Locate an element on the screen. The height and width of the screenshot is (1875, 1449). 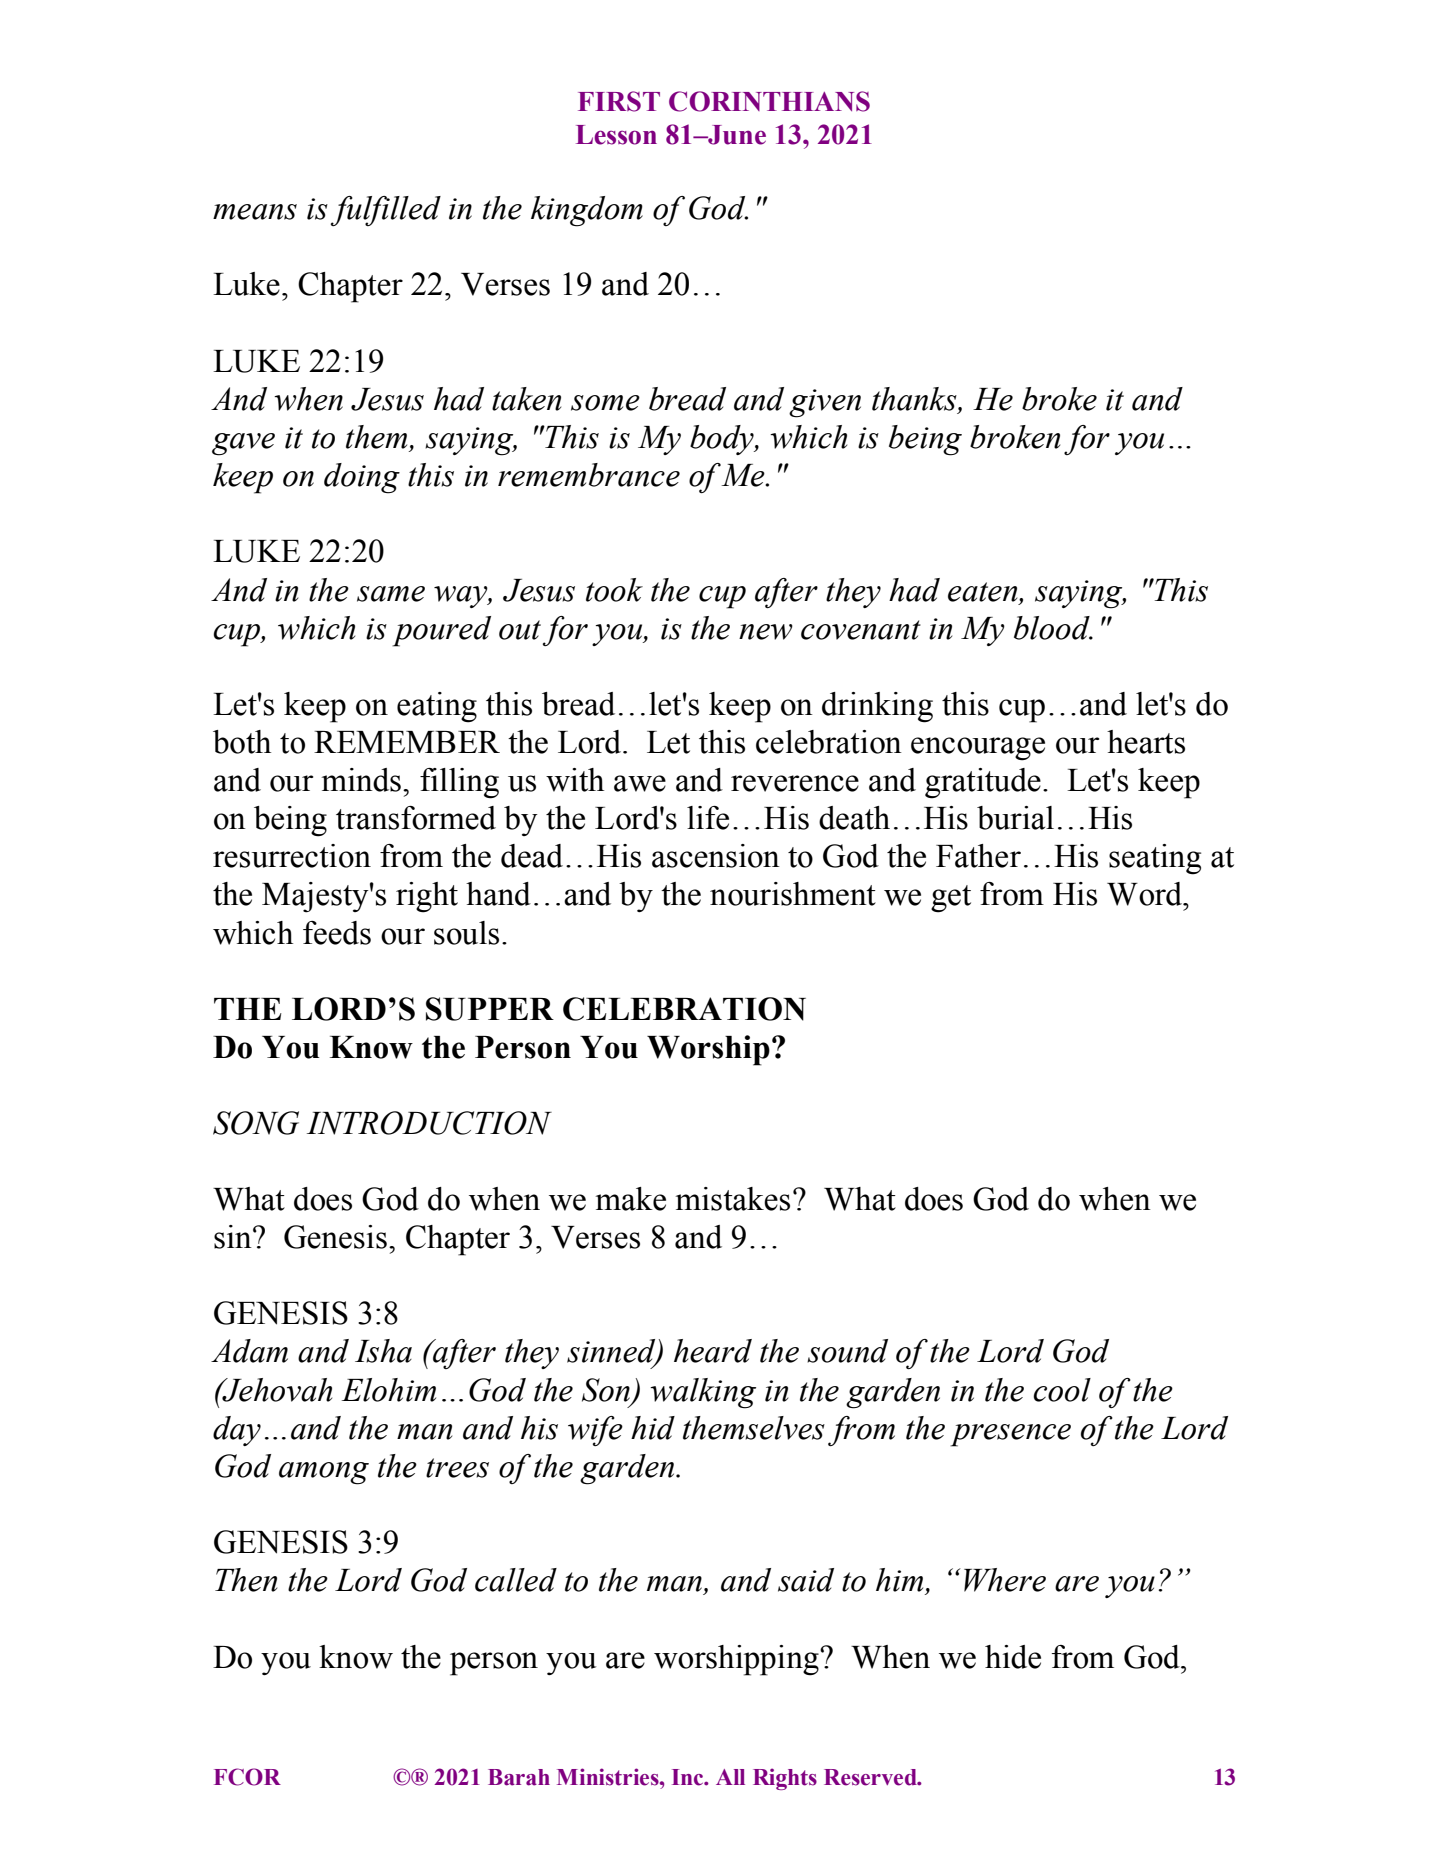
Lesson is located at coordinates (616, 135).
